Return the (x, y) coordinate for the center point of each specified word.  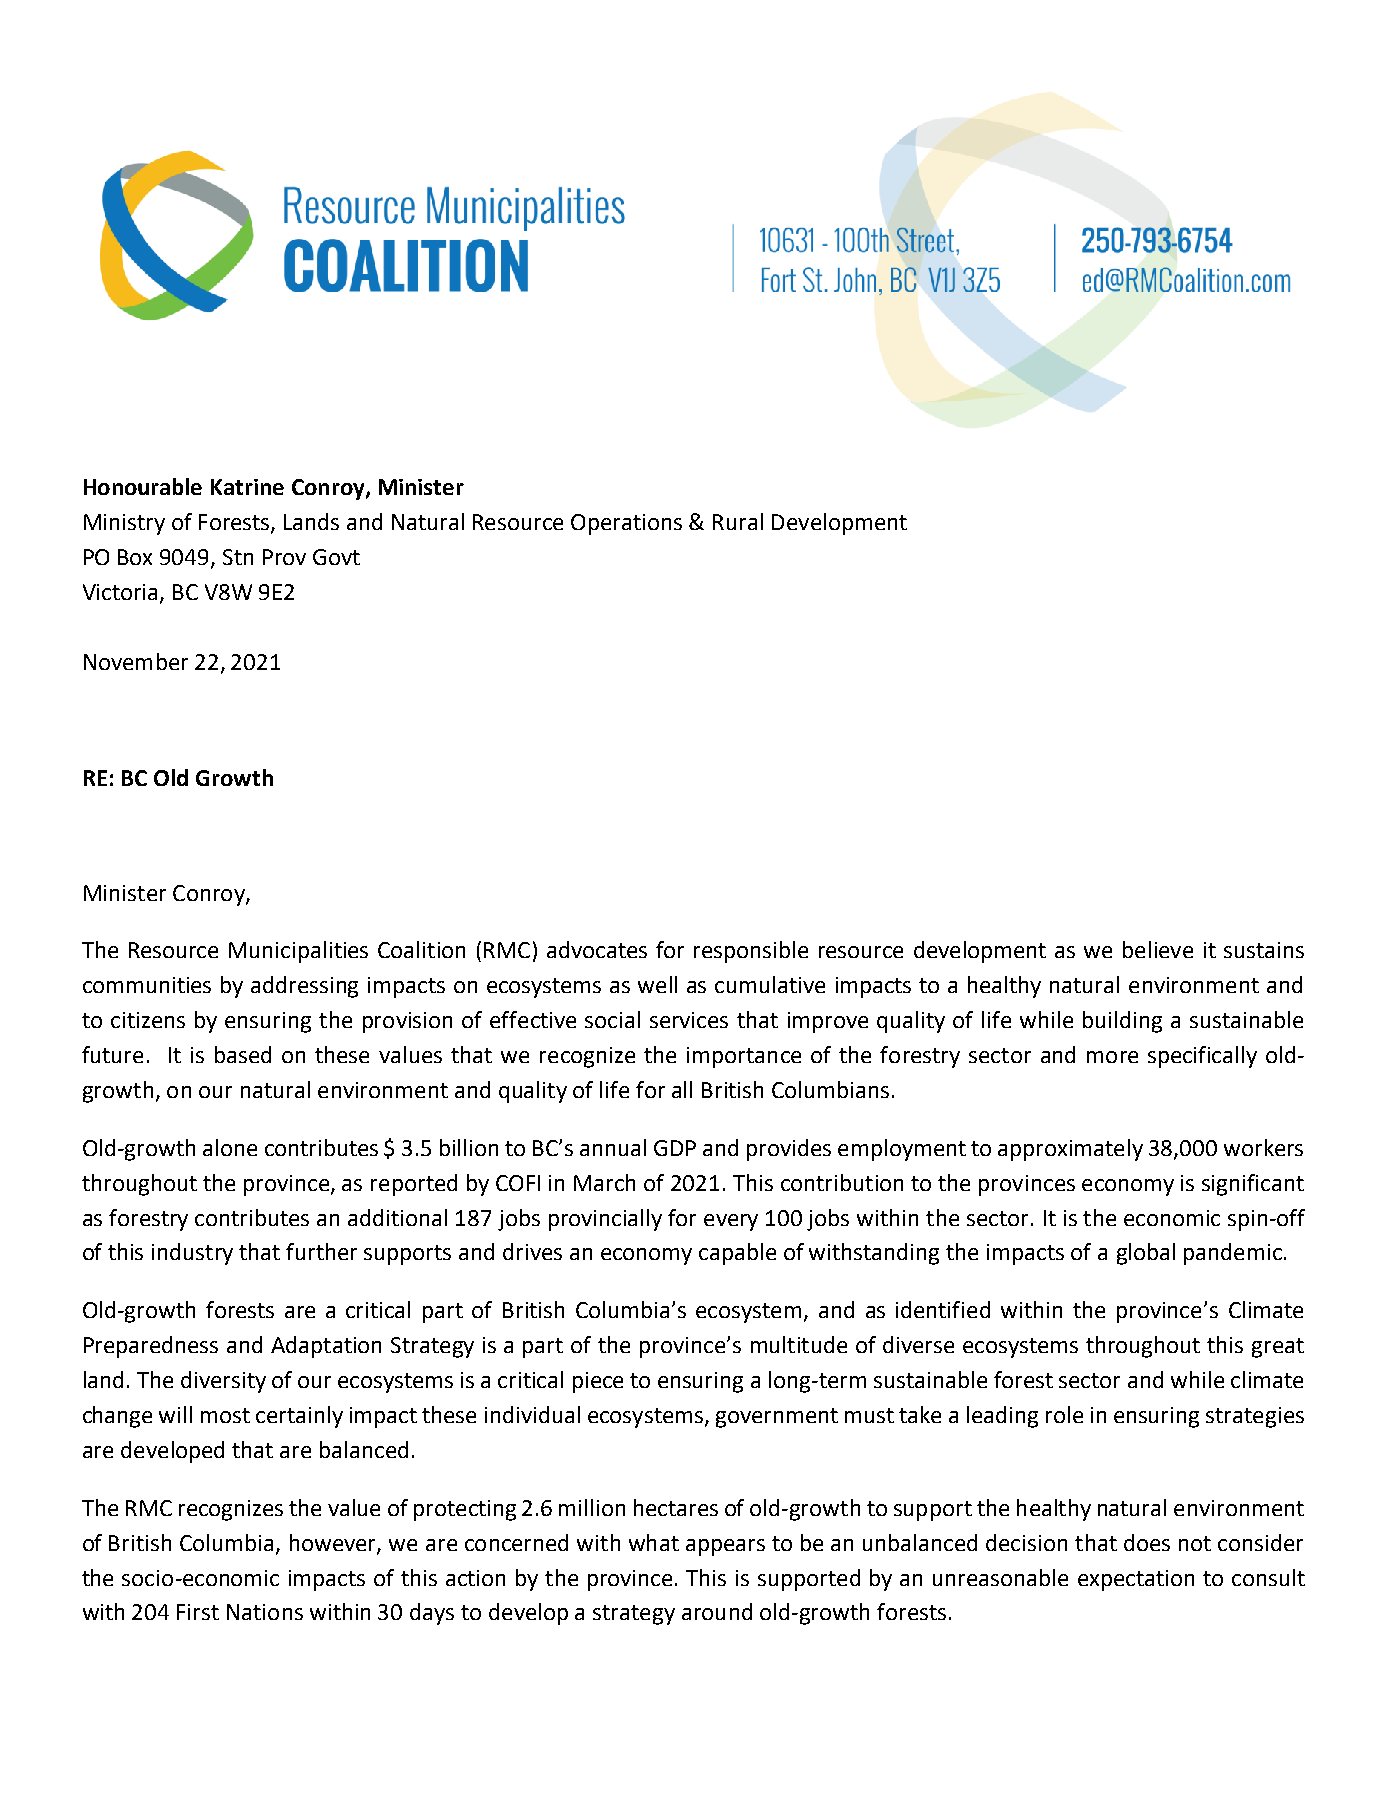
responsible (751, 952)
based (243, 1054)
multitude (799, 1344)
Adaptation (326, 1347)
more (1112, 1057)
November (136, 661)
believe (1158, 949)
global (1146, 1254)
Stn (238, 557)
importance (744, 1057)
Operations (626, 524)
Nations (265, 1612)
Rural (738, 521)
